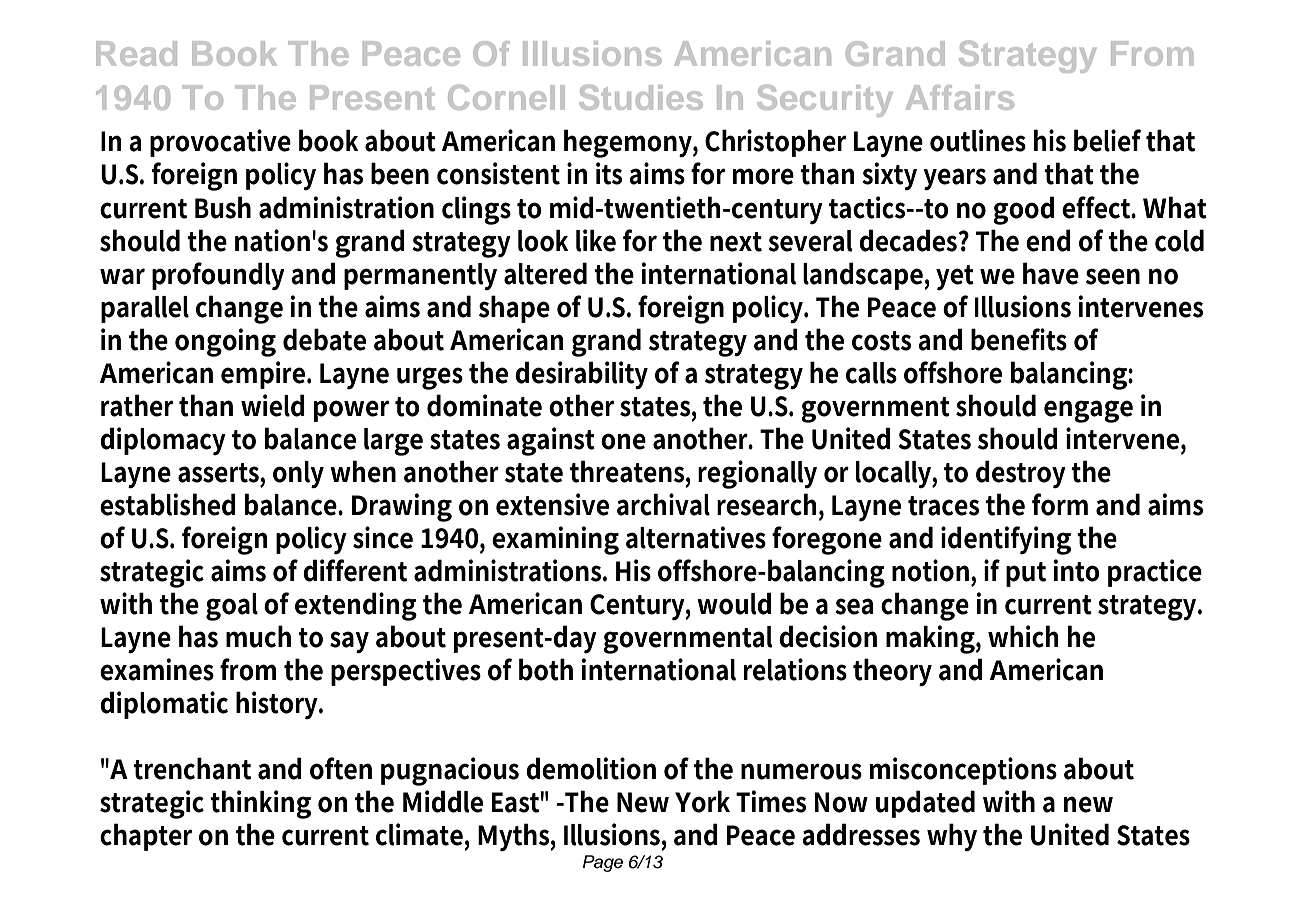 This page has width=1311, height=924. I want to click on Page, so click(603, 863).
